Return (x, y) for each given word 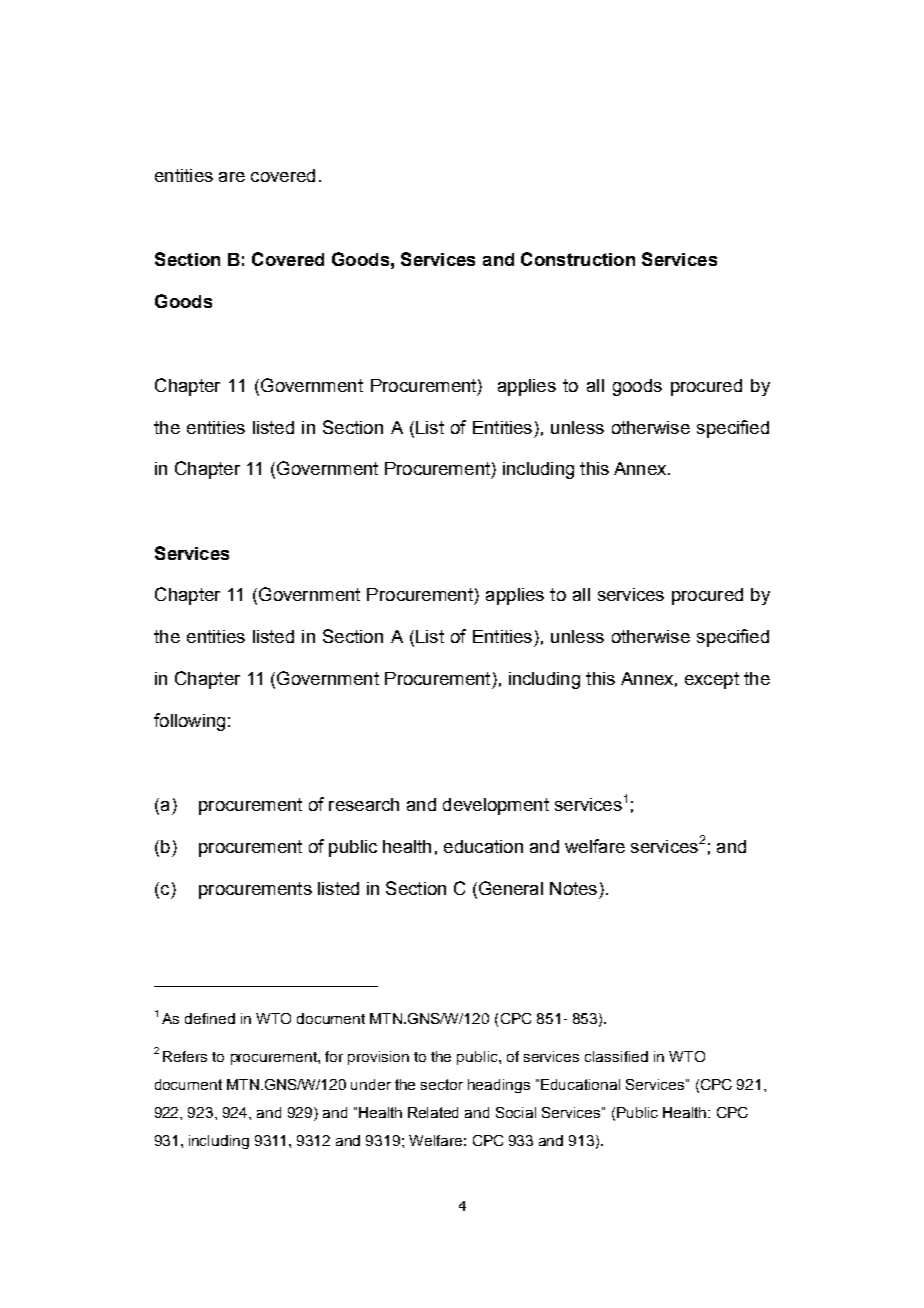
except (712, 680)
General (509, 889)
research (364, 804)
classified (616, 1056)
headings (499, 1086)
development (496, 806)
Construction (578, 259)
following (189, 722)
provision (378, 1058)
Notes (573, 888)
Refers (185, 1056)
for (334, 1056)
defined (210, 1018)
